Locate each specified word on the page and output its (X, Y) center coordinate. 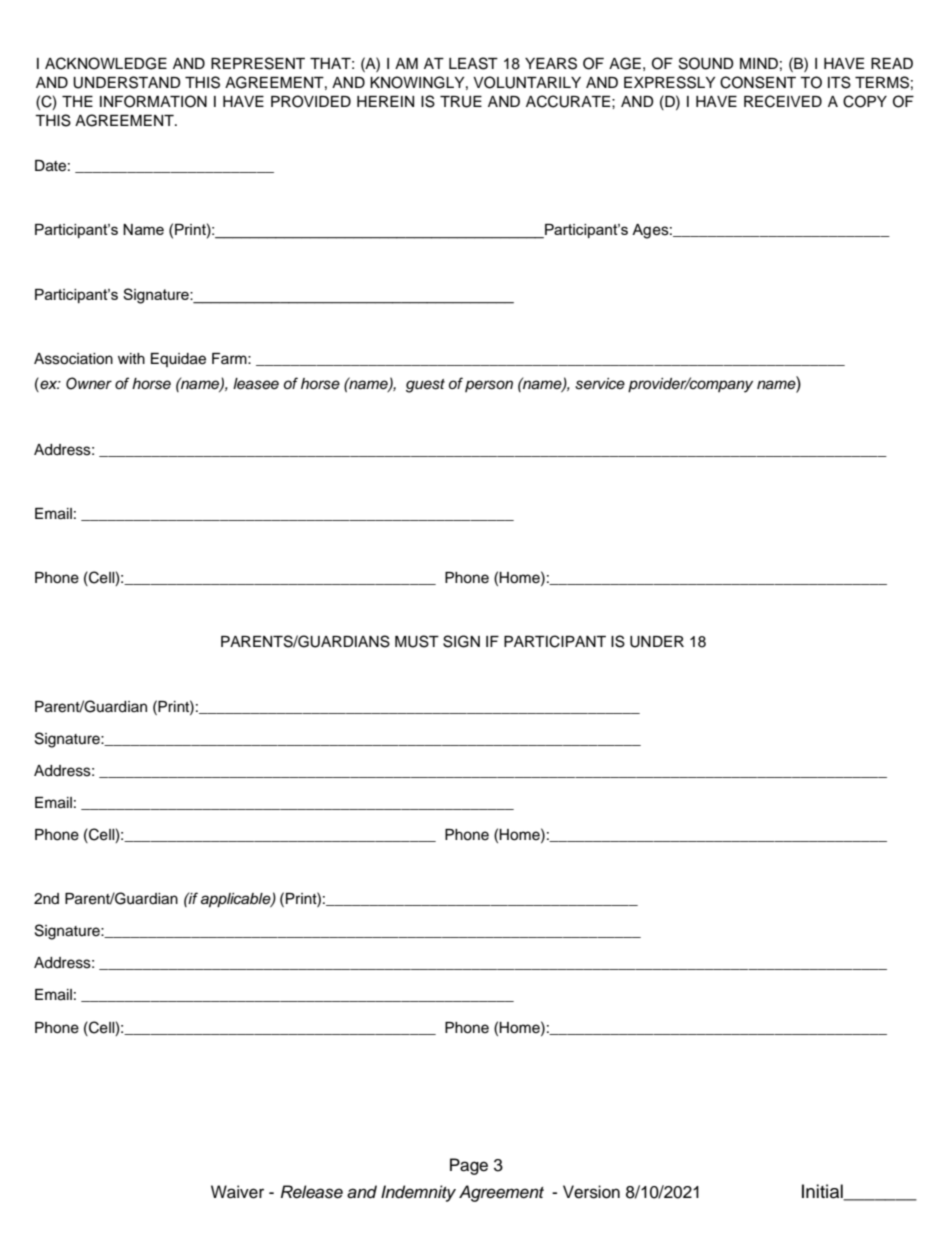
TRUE (461, 102)
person (489, 386)
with (131, 358)
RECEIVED (783, 101)
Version (591, 1192)
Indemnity (418, 1193)
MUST (417, 641)
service (600, 384)
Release (312, 1192)
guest (425, 386)
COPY (865, 101)
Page (469, 1166)
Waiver (237, 1192)
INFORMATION (153, 101)
